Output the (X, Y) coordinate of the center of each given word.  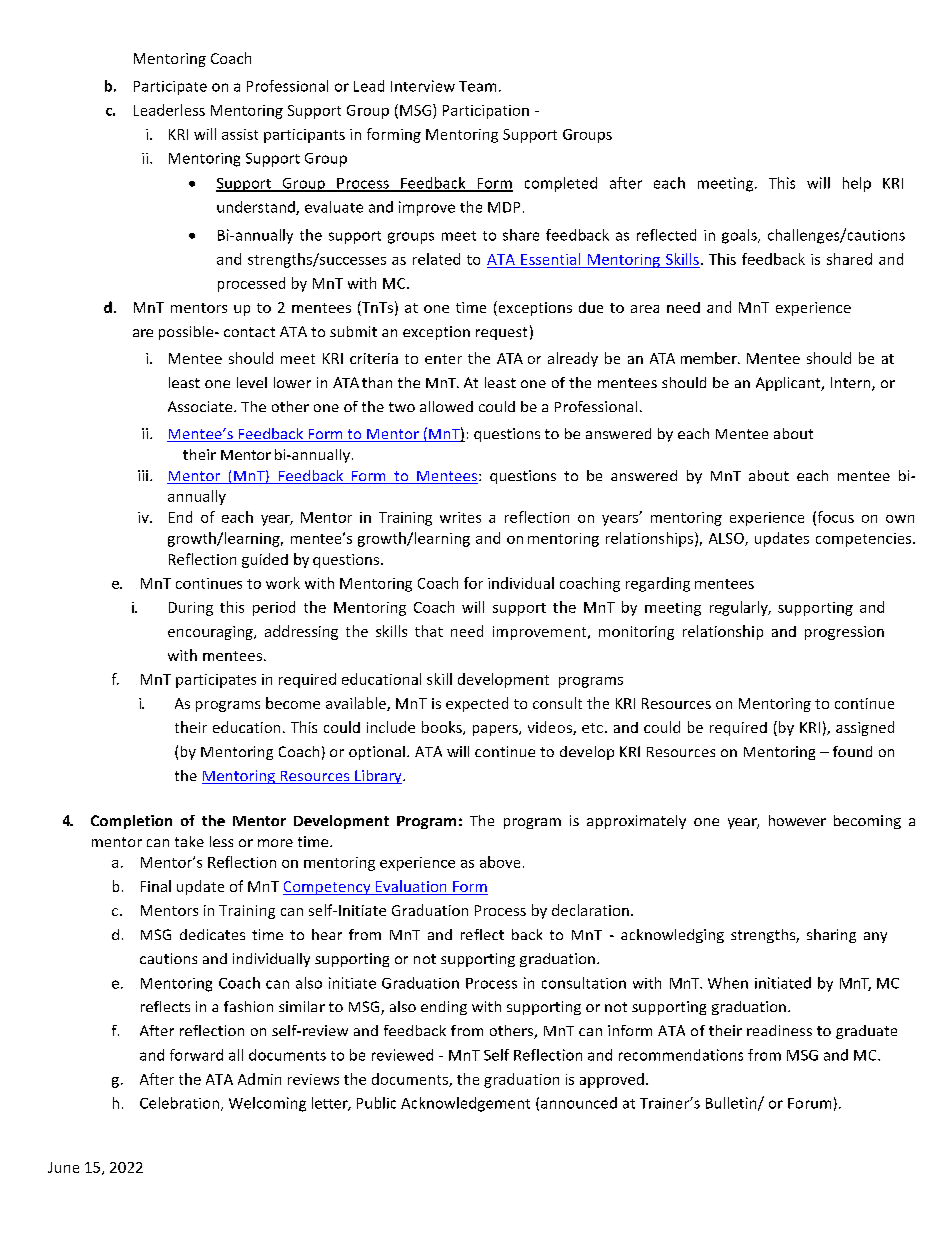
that (429, 631)
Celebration (179, 1103)
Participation (486, 112)
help (857, 184)
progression (844, 633)
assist (240, 134)
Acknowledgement (465, 1104)
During (191, 609)
